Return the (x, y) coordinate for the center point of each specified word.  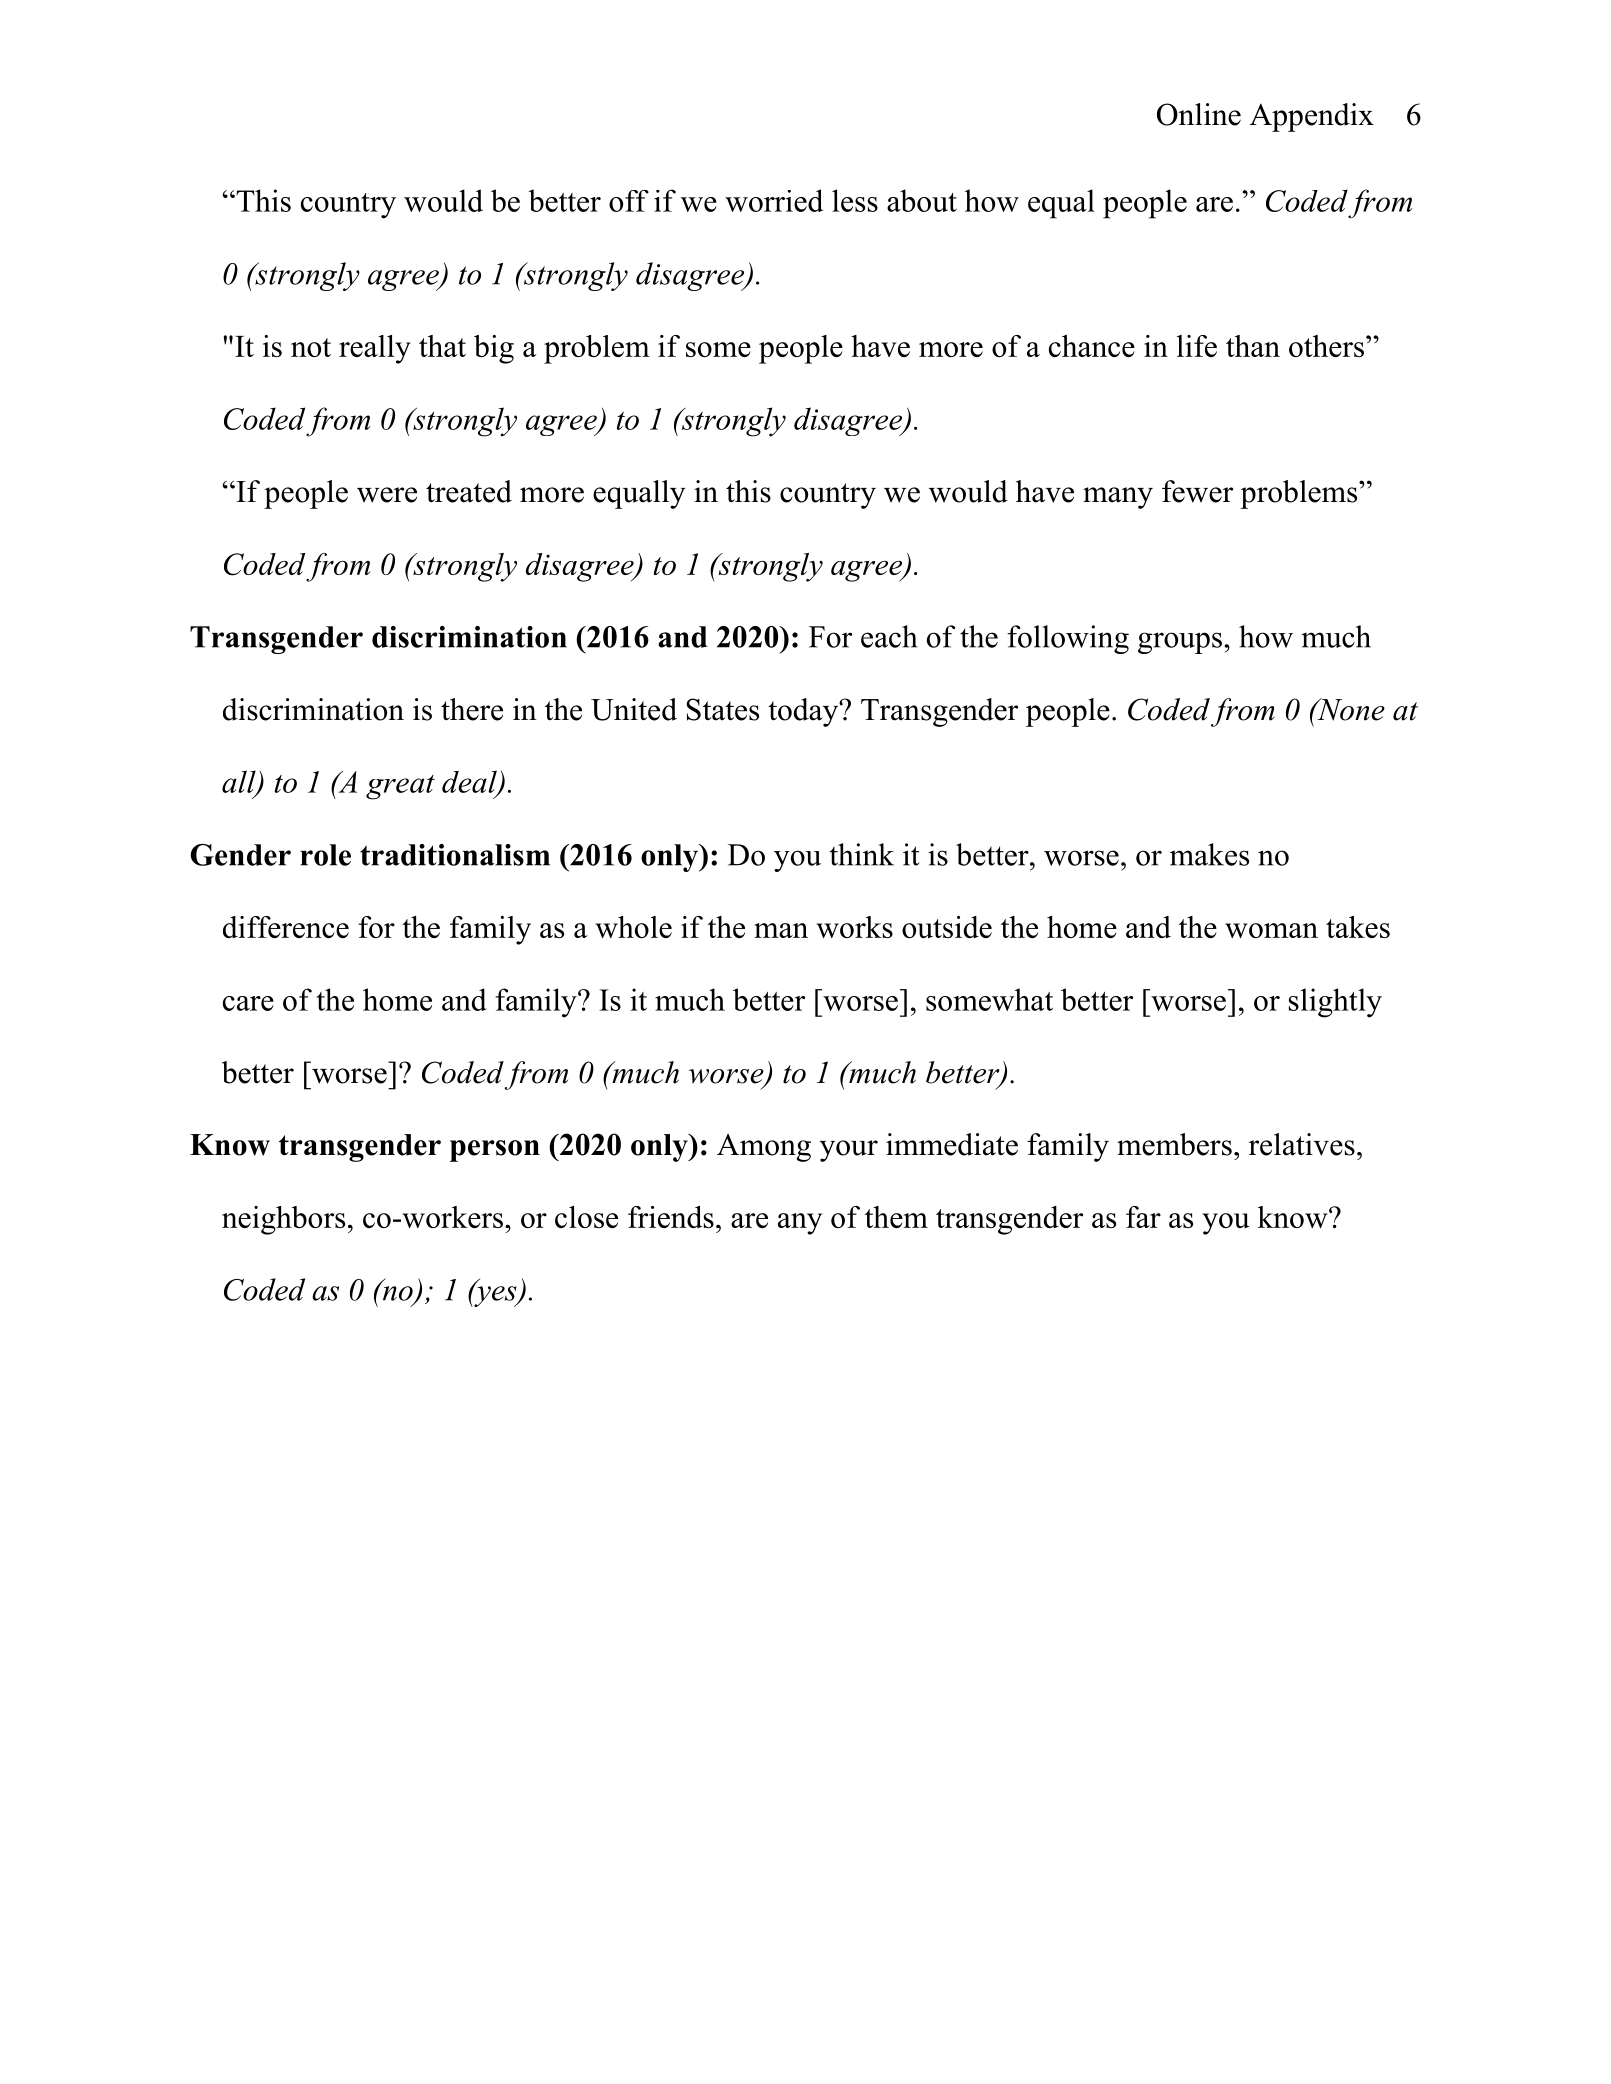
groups (1180, 643)
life (1197, 346)
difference (286, 927)
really (375, 349)
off (629, 201)
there (472, 709)
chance (1092, 346)
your (849, 1151)
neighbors (283, 1220)
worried (774, 200)
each (889, 636)
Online (1199, 114)
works (854, 927)
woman (1271, 930)
